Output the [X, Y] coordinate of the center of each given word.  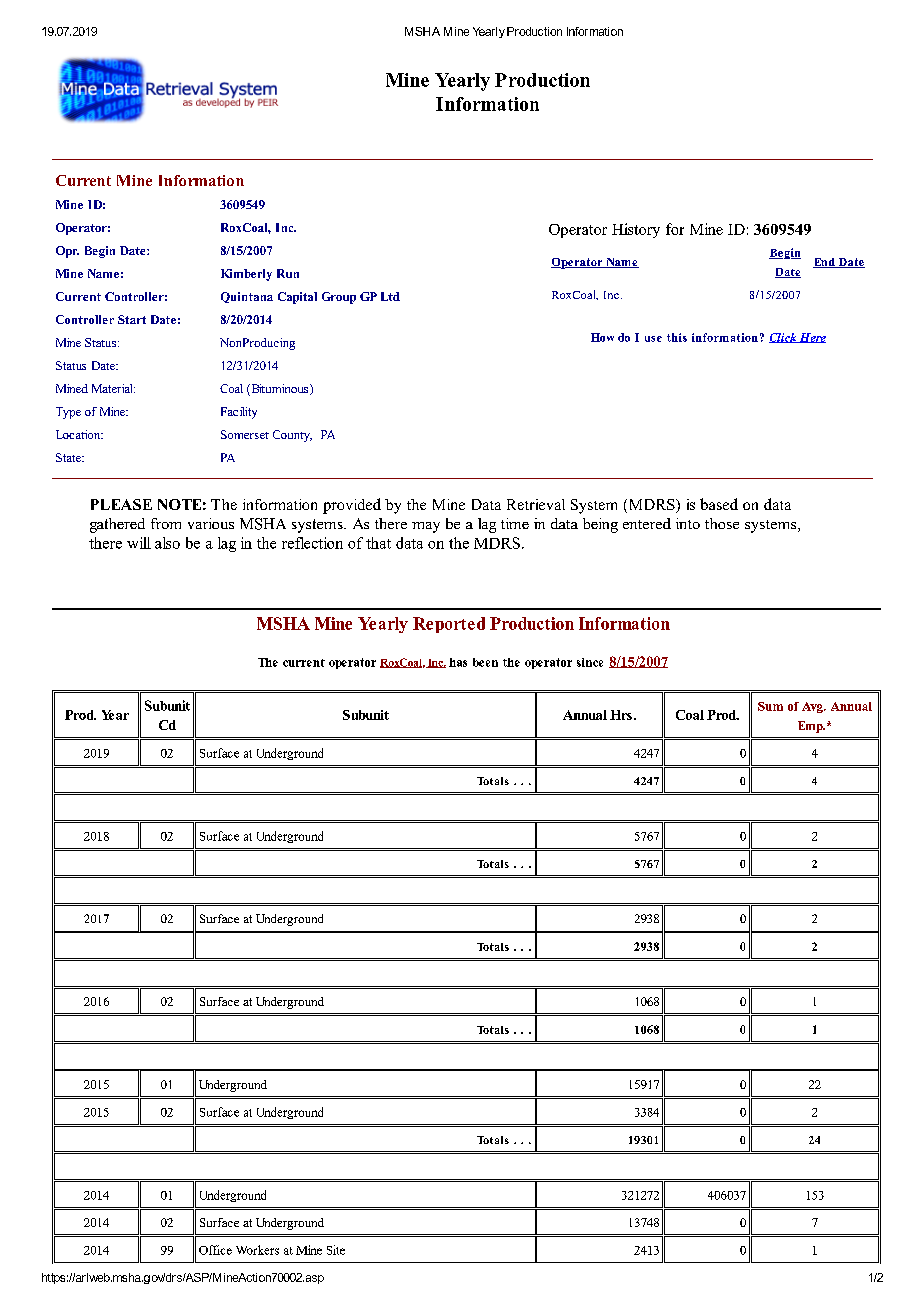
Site [336, 1250]
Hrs [621, 715]
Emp [811, 727]
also [167, 543]
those [722, 523]
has [458, 662]
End [825, 263]
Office [215, 1250]
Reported [449, 625]
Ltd [390, 296]
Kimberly [246, 275]
